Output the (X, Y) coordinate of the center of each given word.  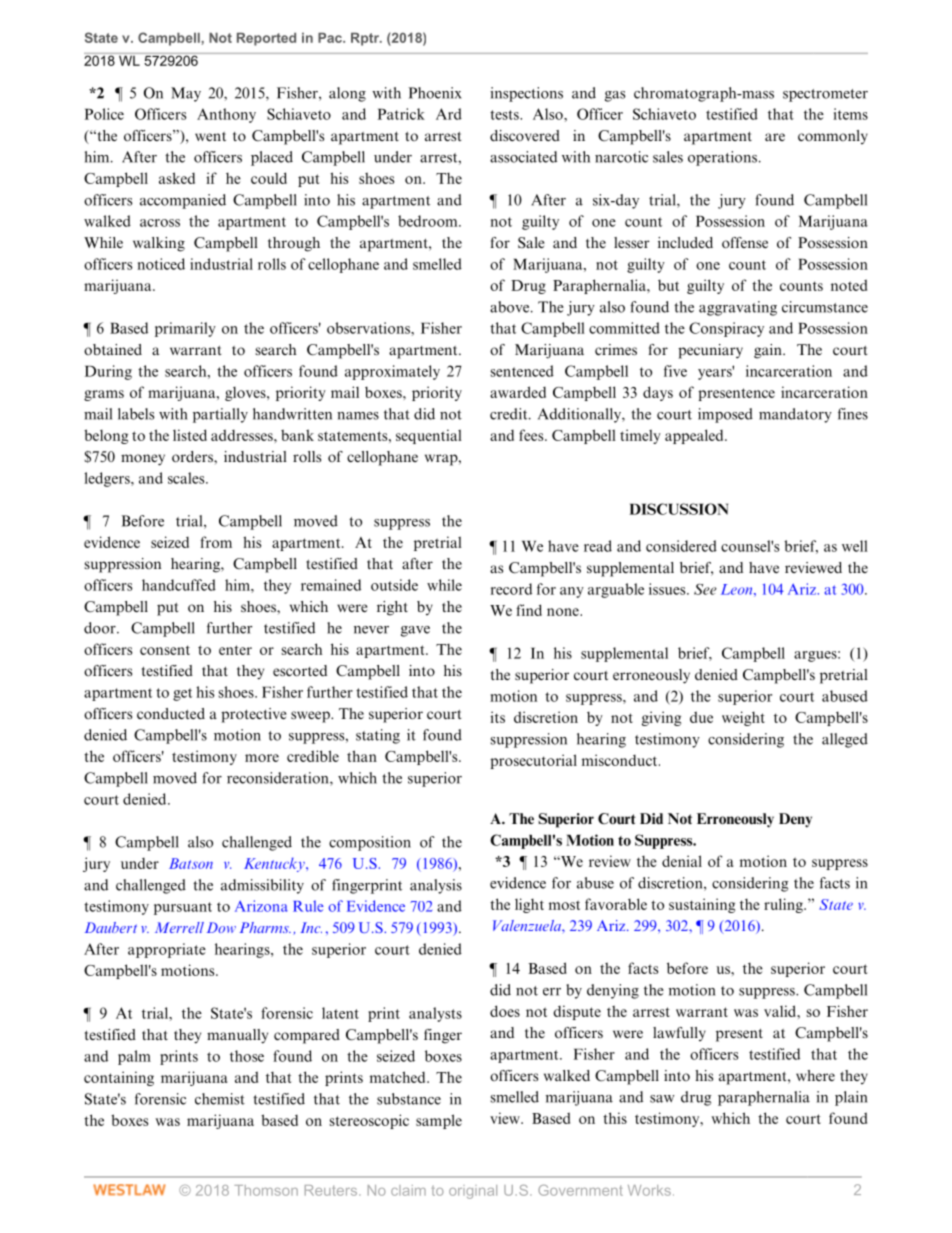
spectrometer (825, 95)
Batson (191, 863)
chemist (220, 1099)
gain (769, 351)
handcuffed (179, 585)
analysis (436, 886)
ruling (784, 905)
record (511, 589)
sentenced (522, 371)
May (186, 94)
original (473, 1192)
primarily (185, 329)
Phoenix (435, 93)
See (705, 589)
